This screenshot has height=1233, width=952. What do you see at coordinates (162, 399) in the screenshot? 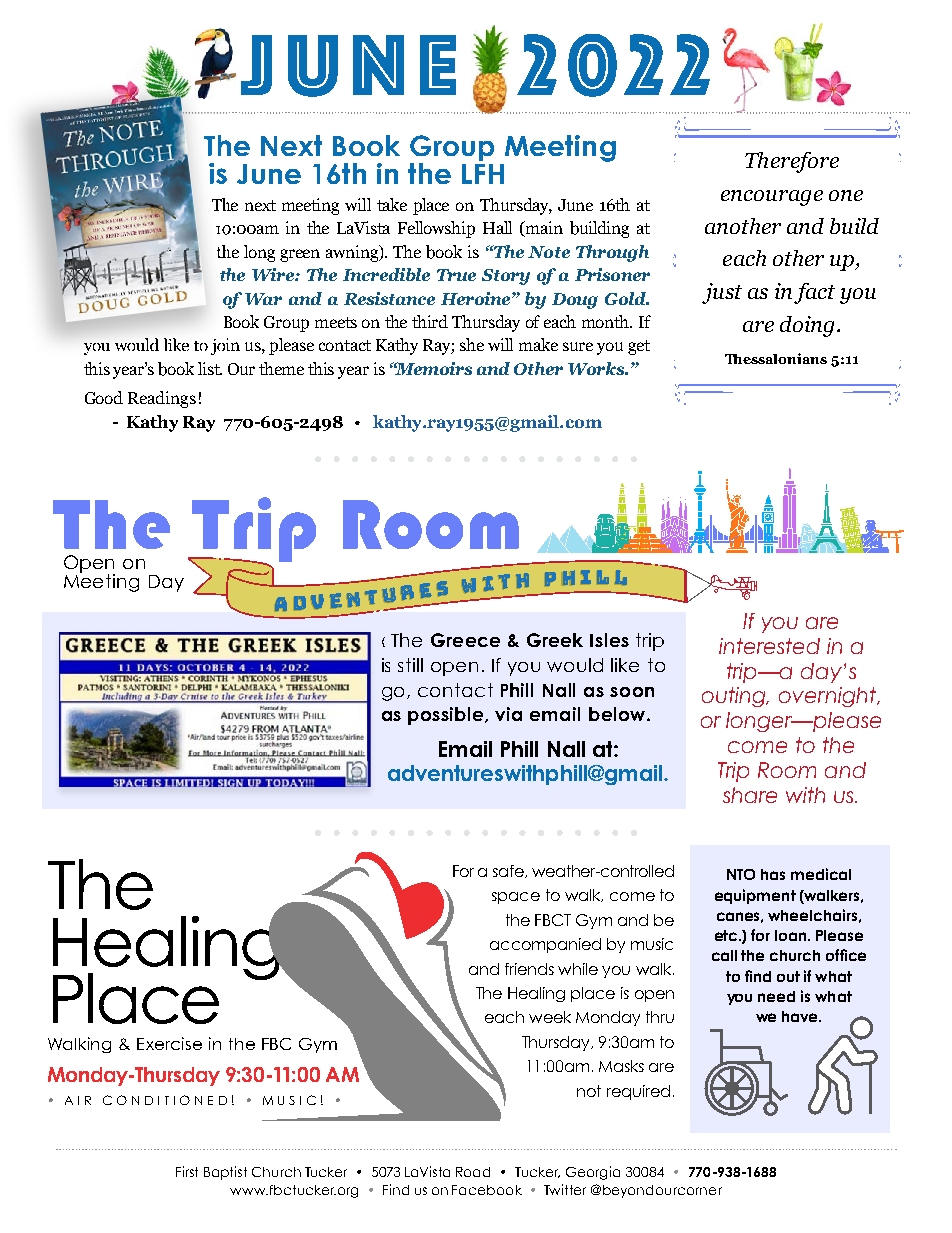
I see `Readings` at bounding box center [162, 399].
